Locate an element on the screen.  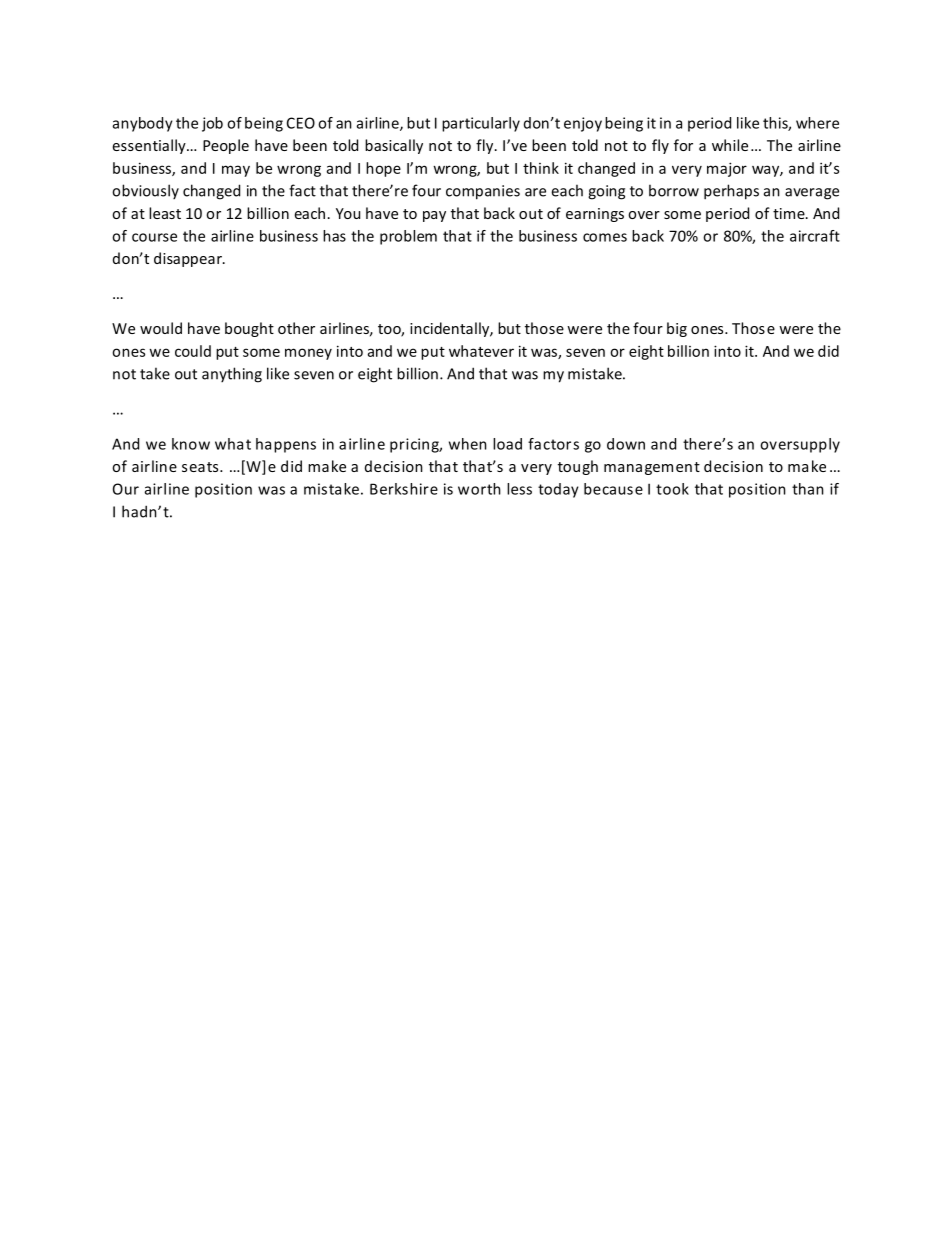
money is located at coordinates (308, 354).
